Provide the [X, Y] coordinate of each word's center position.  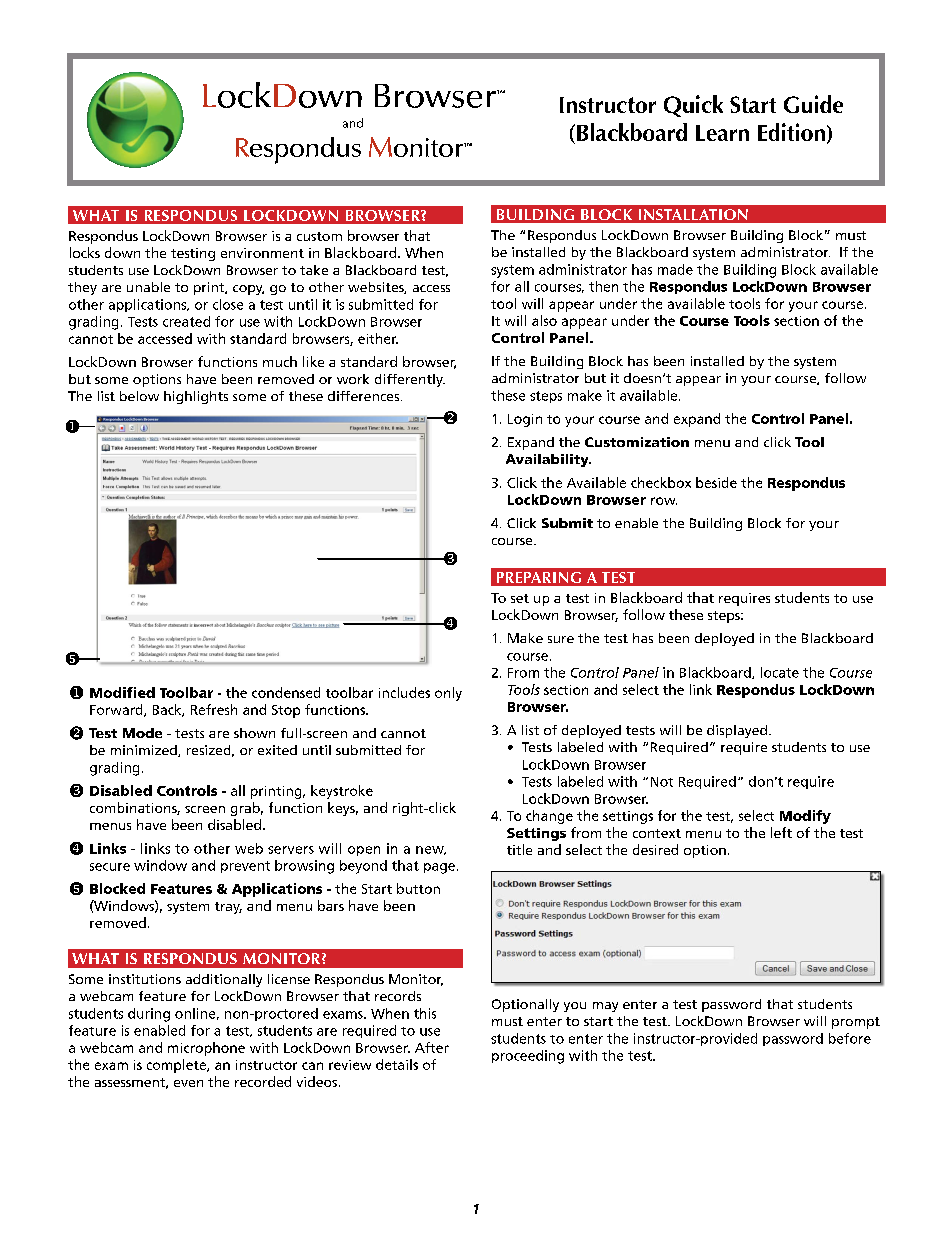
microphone [206, 1049]
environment [262, 253]
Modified [122, 692]
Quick [693, 106]
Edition [791, 132]
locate [780, 672]
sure [561, 639]
